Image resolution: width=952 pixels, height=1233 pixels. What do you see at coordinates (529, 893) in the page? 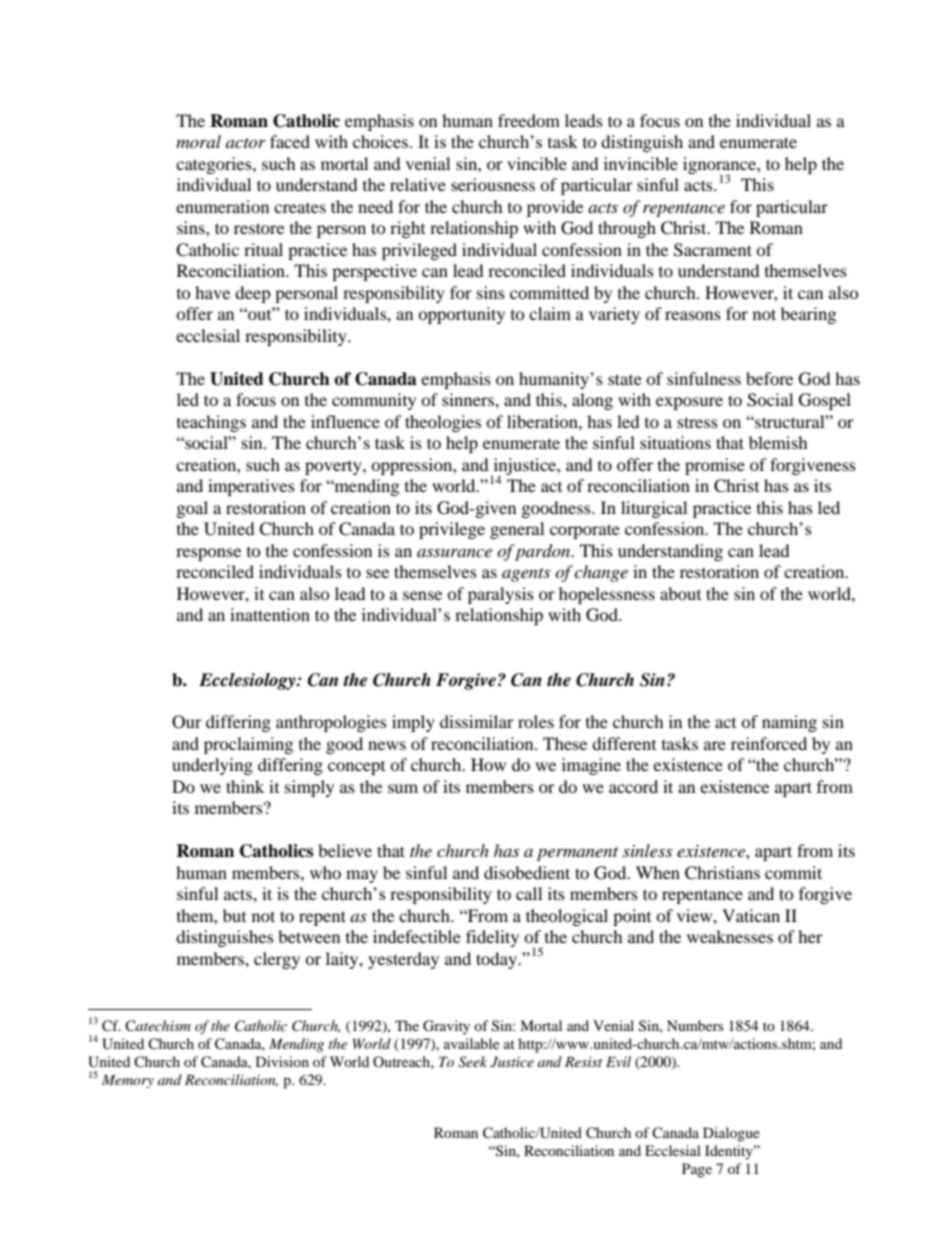
I see `call` at bounding box center [529, 893].
